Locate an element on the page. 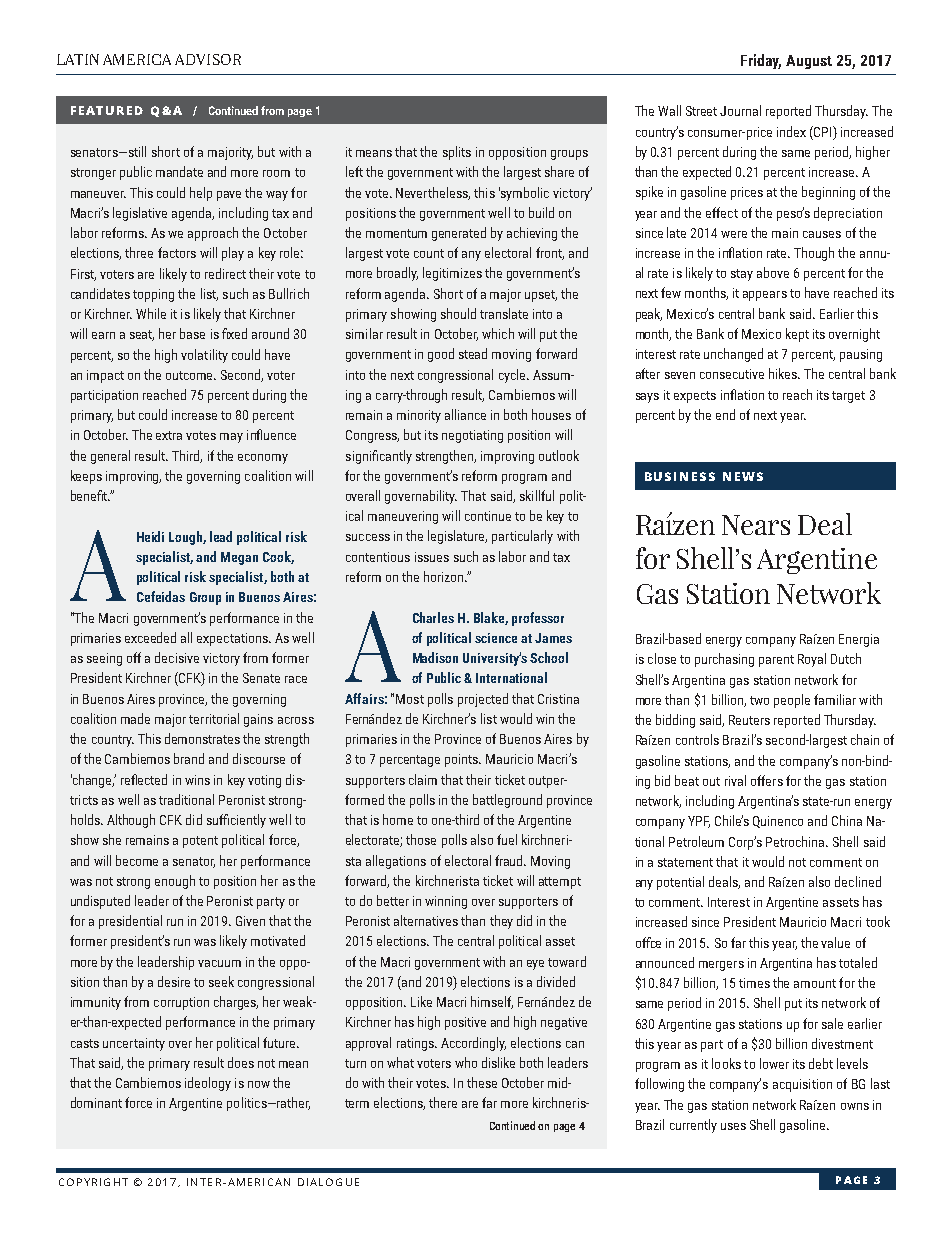 The width and height of the image is (952, 1233). there is located at coordinates (443, 1102).
